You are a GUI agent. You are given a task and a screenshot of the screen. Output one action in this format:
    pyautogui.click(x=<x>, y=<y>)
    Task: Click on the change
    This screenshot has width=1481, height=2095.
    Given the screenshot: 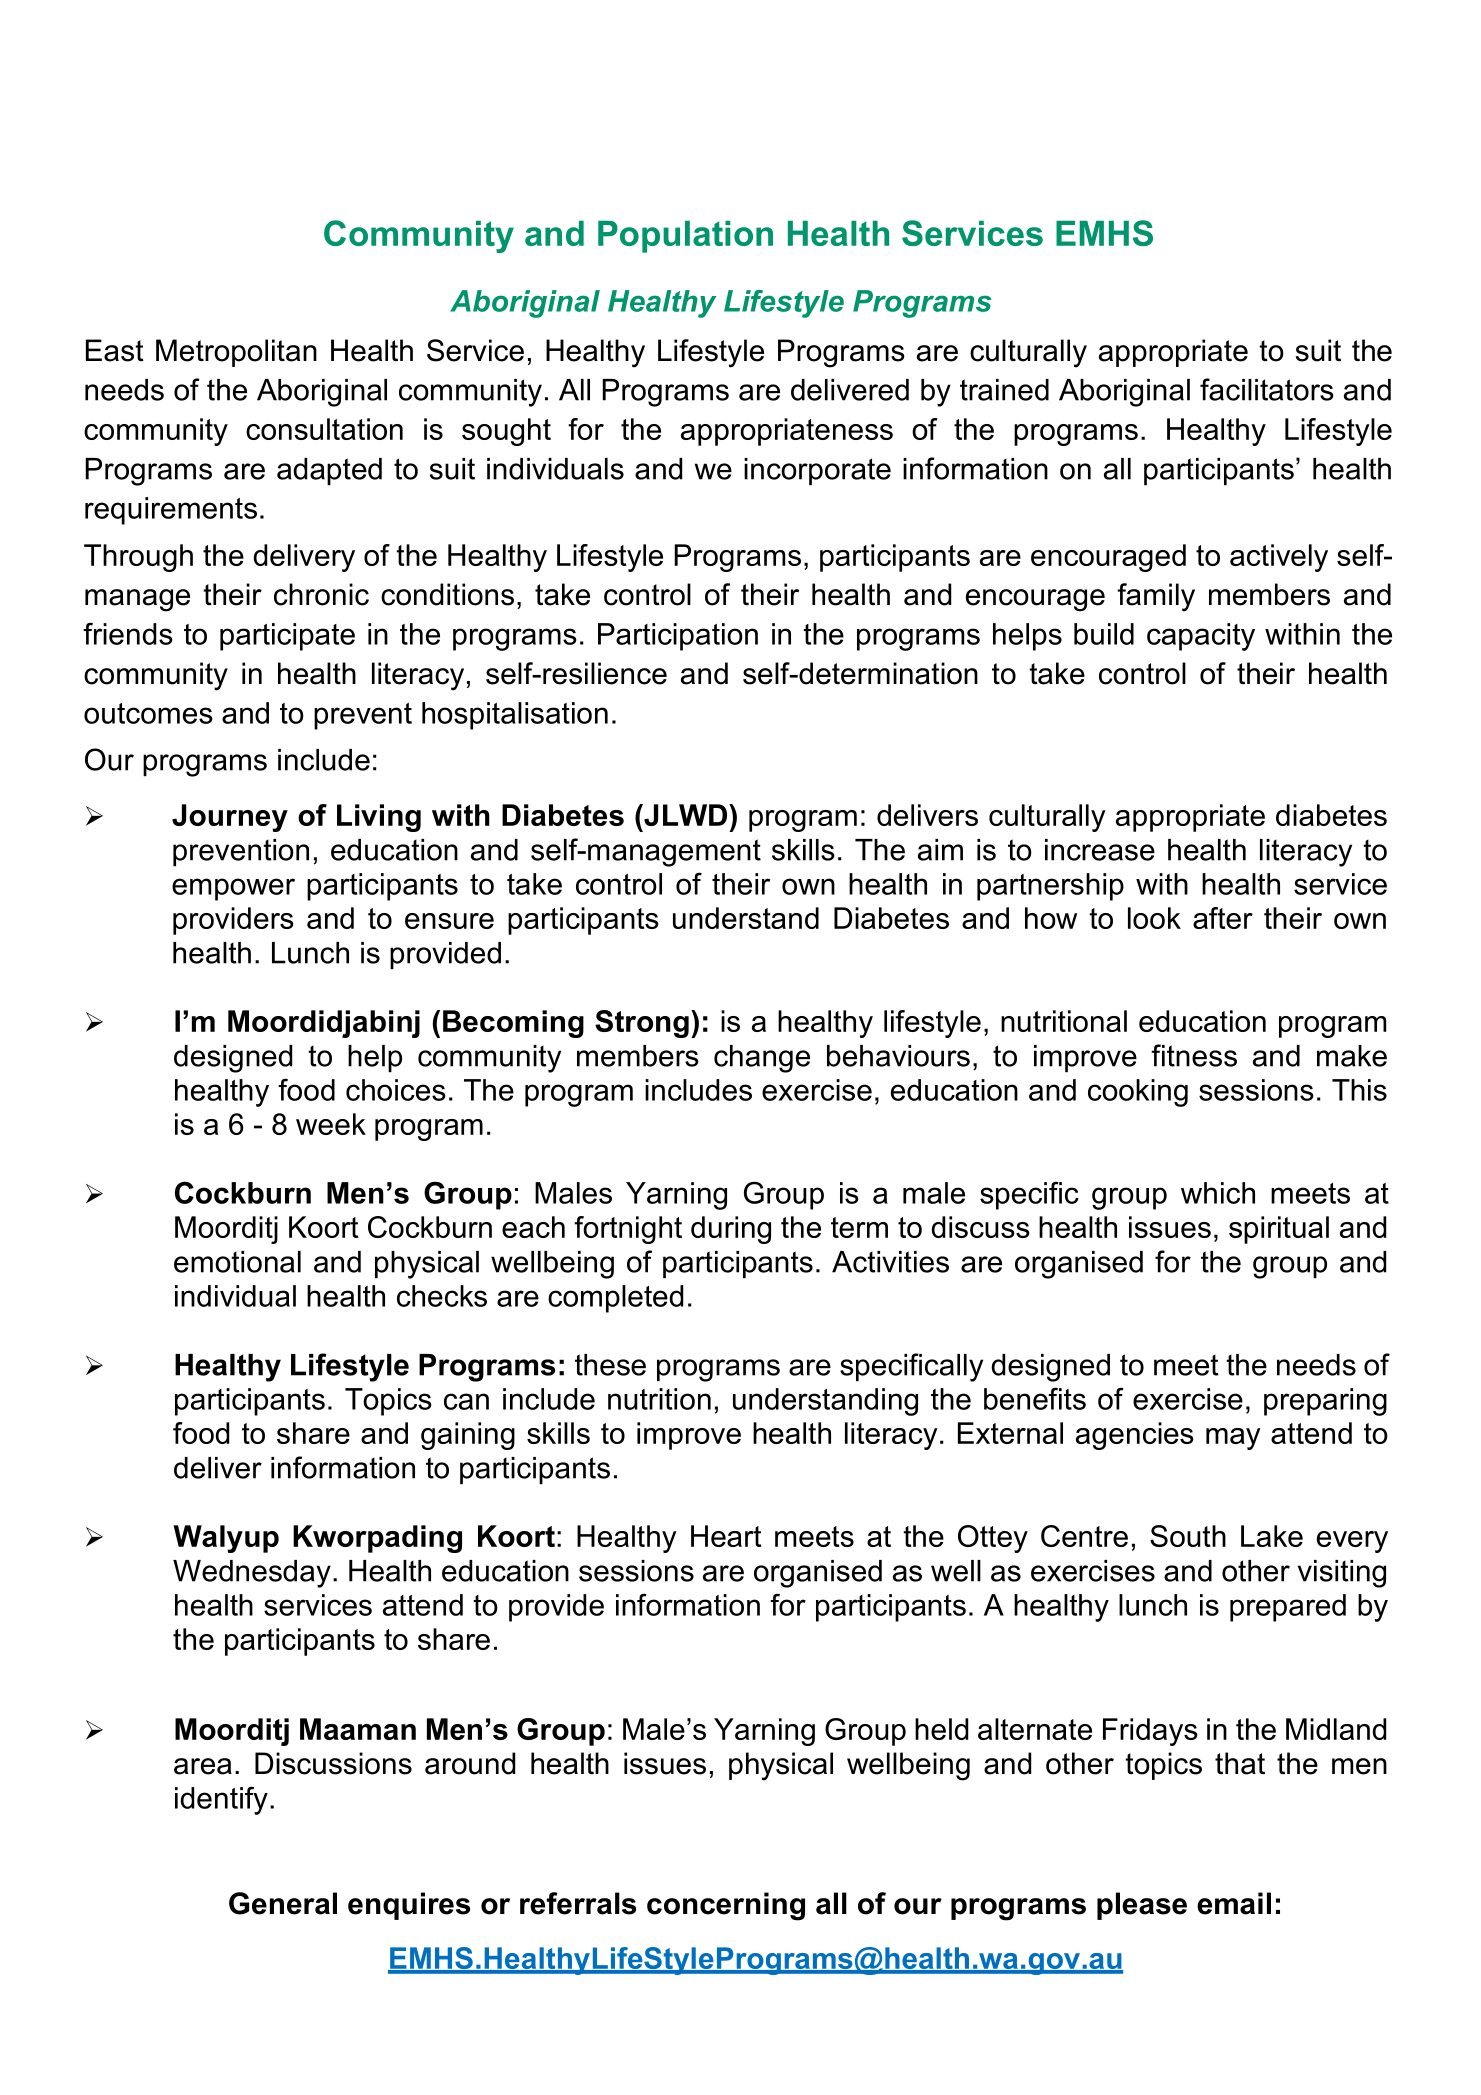 What is the action you would take?
    pyautogui.click(x=762, y=1059)
